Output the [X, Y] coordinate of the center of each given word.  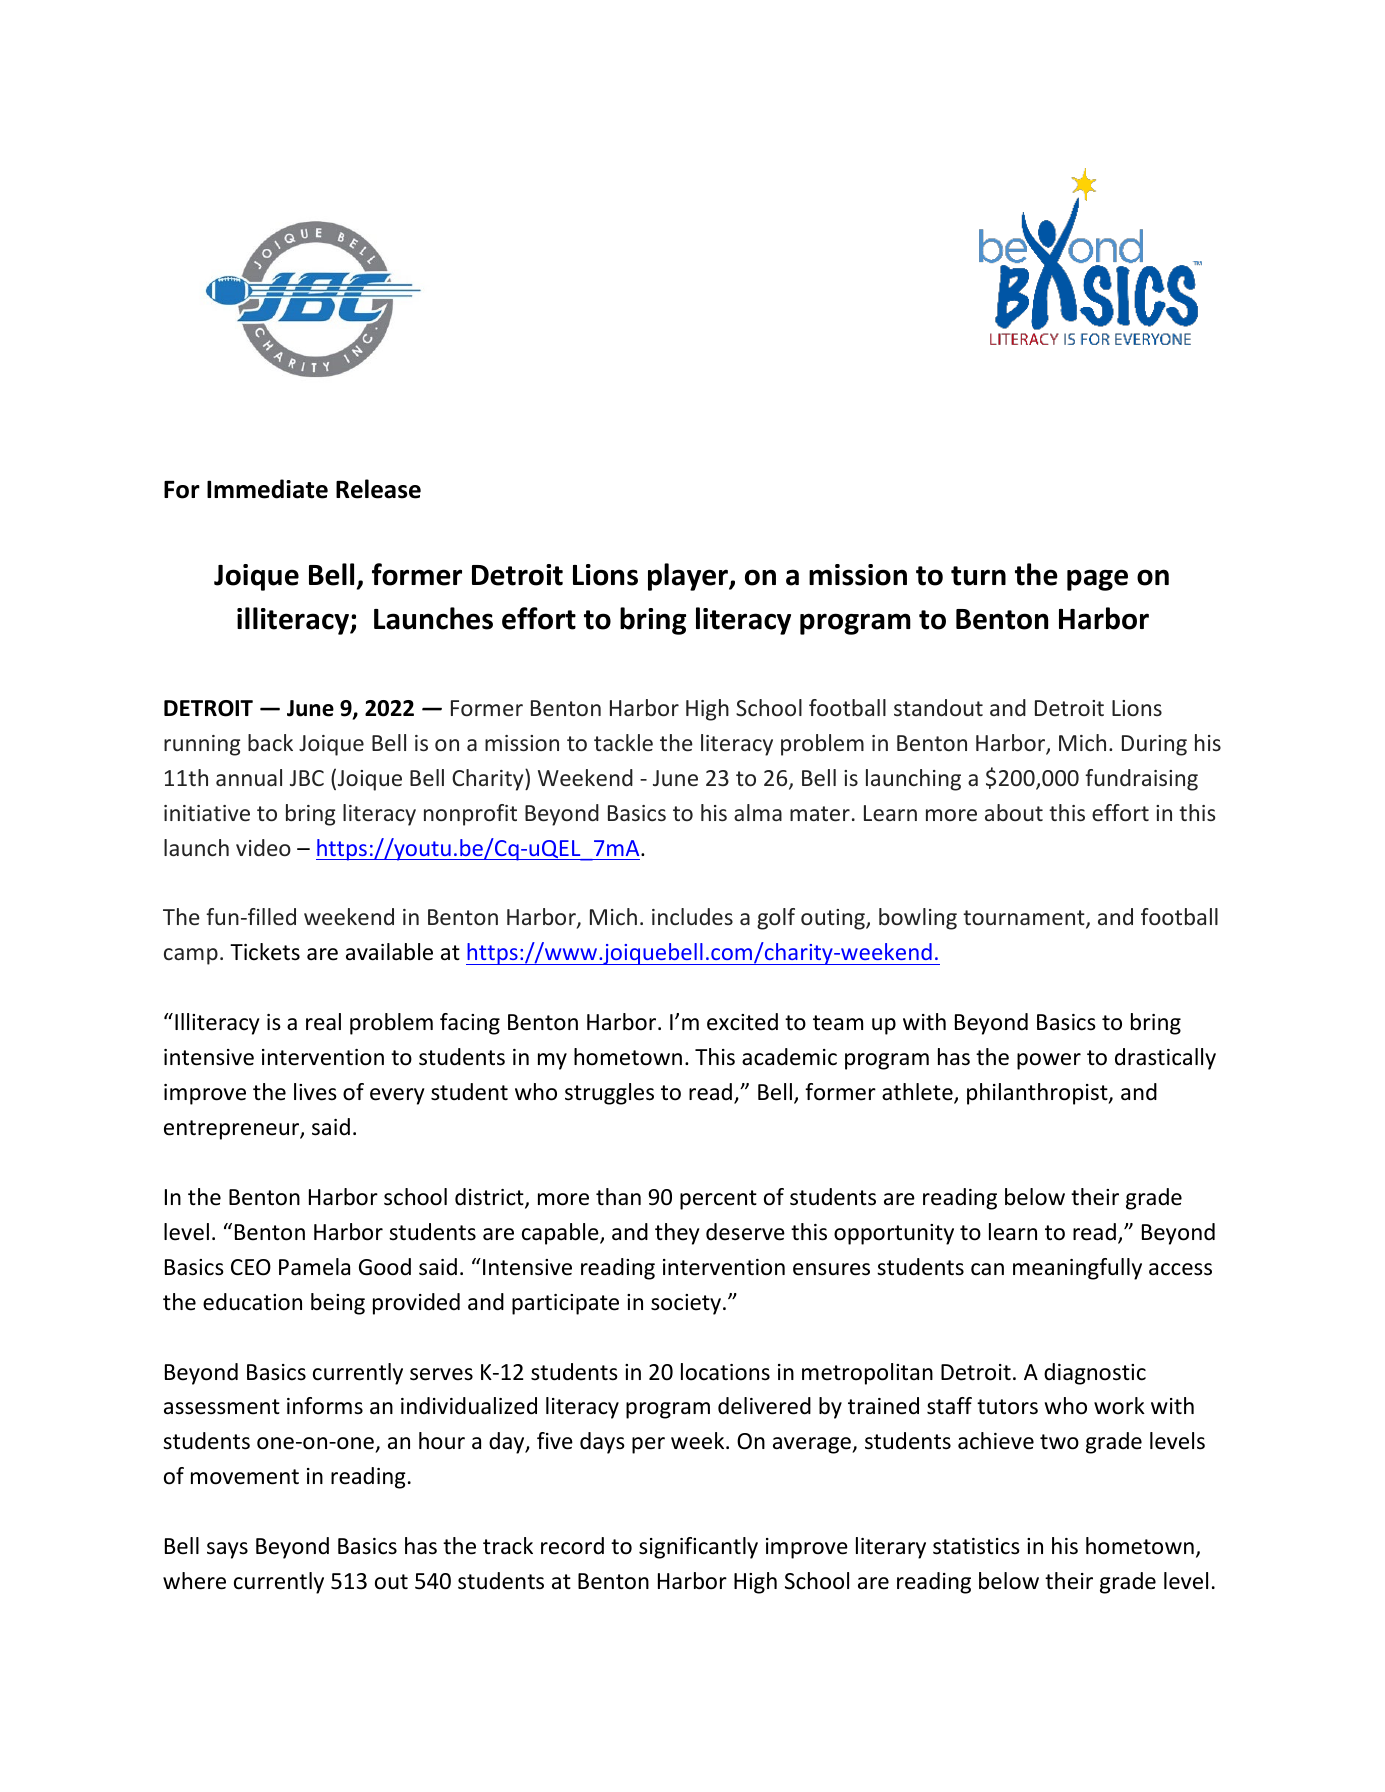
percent [718, 1200]
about [1014, 812]
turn [978, 576]
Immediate [267, 489]
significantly [698, 1548]
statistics [976, 1546]
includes [692, 916]
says [227, 1550]
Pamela [314, 1267]
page [1097, 580]
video [263, 847]
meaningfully [1077, 1269]
